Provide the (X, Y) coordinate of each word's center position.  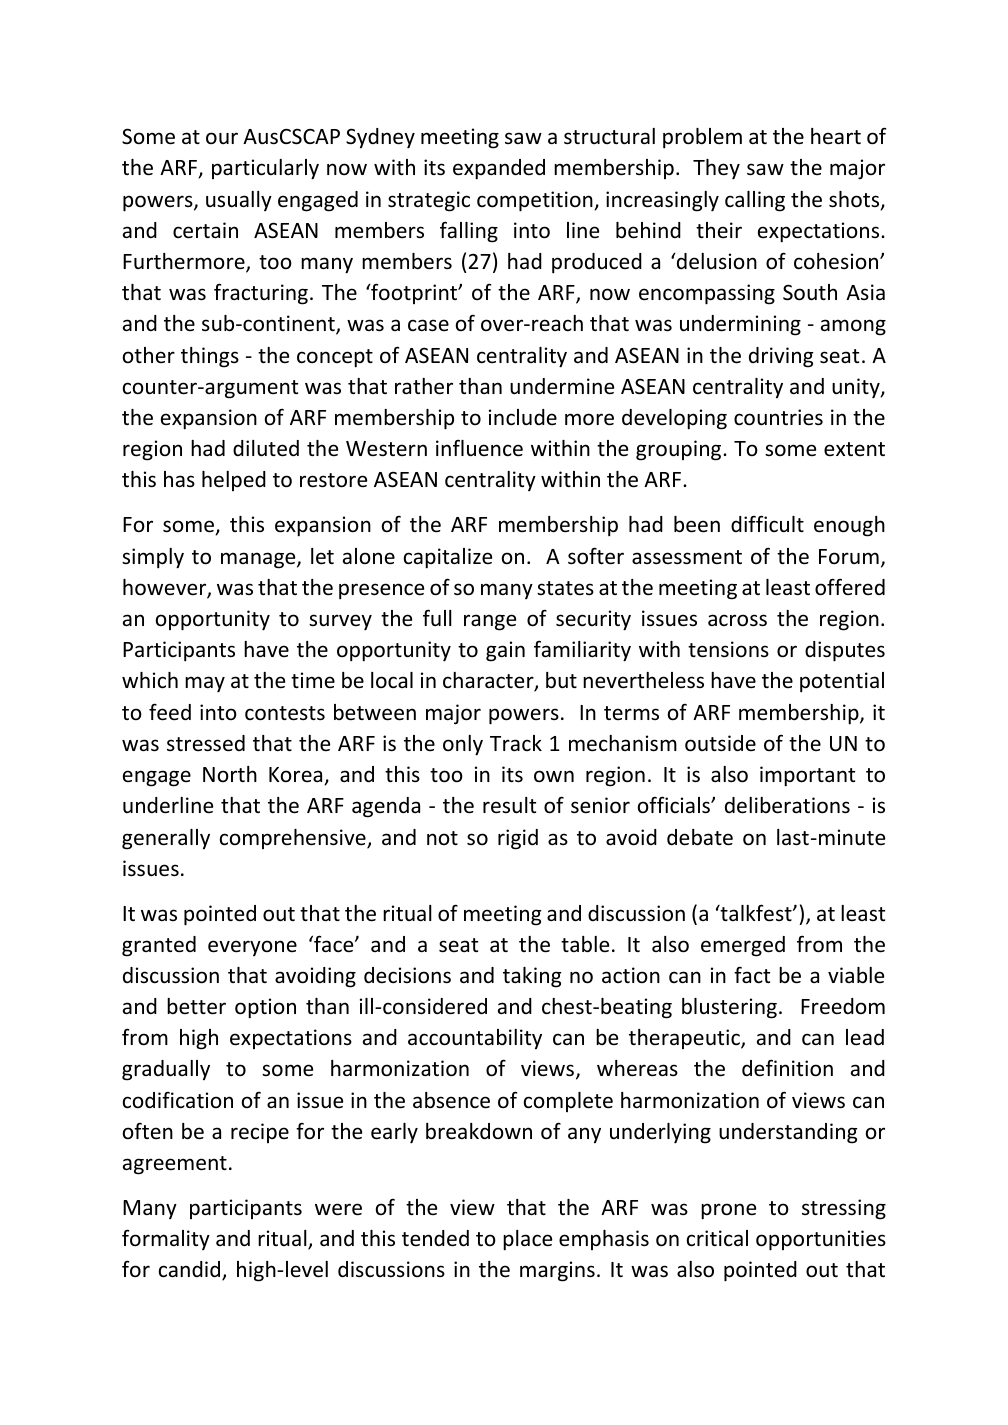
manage (259, 560)
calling (755, 201)
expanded (499, 169)
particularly (265, 169)
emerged (743, 946)
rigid (518, 839)
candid (191, 1271)
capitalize (448, 558)
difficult (767, 523)
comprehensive (294, 839)
